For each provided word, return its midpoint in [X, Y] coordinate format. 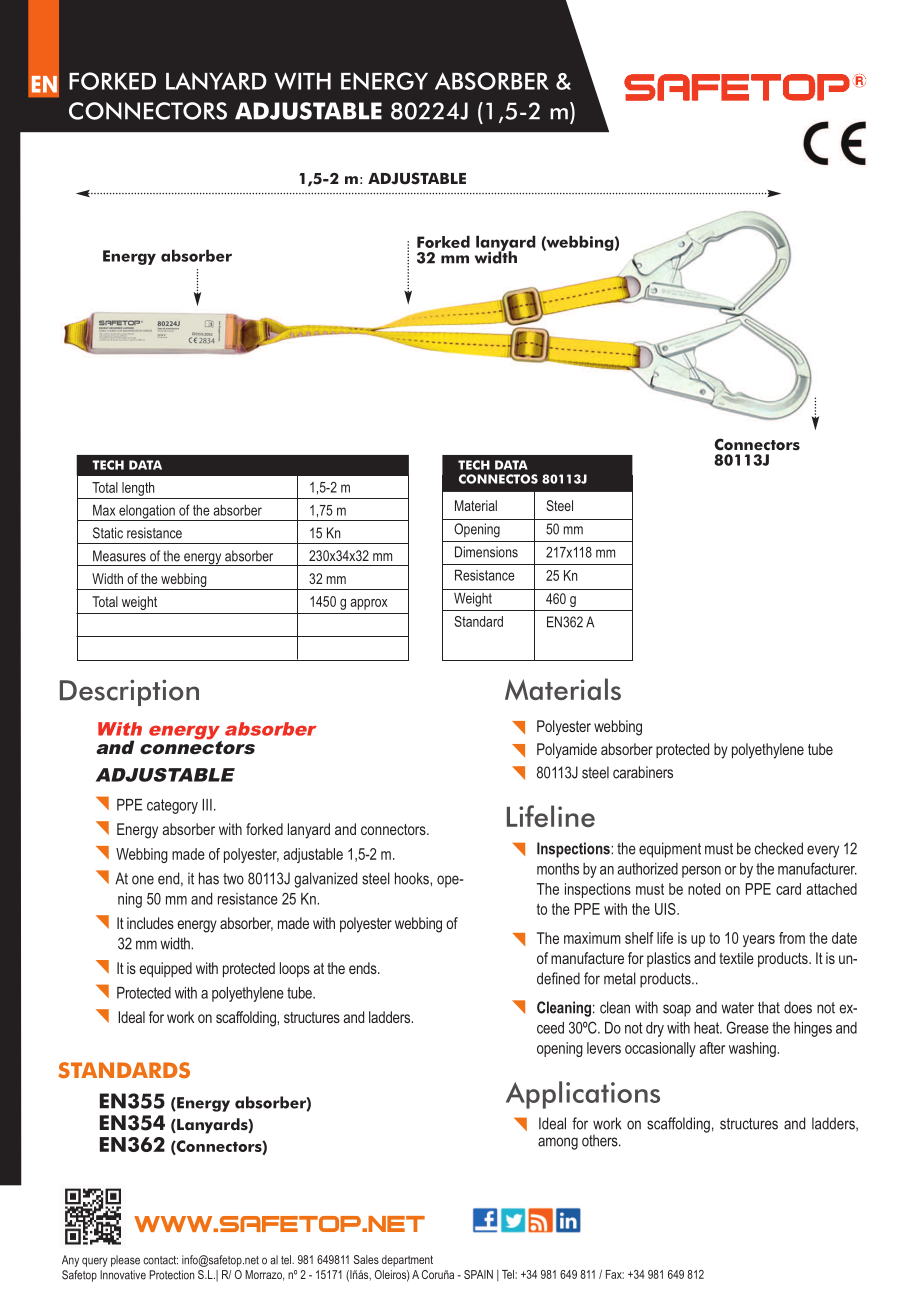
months [558, 869]
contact [160, 1260]
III [207, 805]
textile [736, 958]
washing [753, 1049]
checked [779, 848]
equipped [165, 970]
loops [295, 969]
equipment [670, 850]
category [172, 806]
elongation [147, 513]
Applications [583, 1095]
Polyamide [567, 751]
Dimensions [486, 552]
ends [364, 968]
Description [129, 692]
